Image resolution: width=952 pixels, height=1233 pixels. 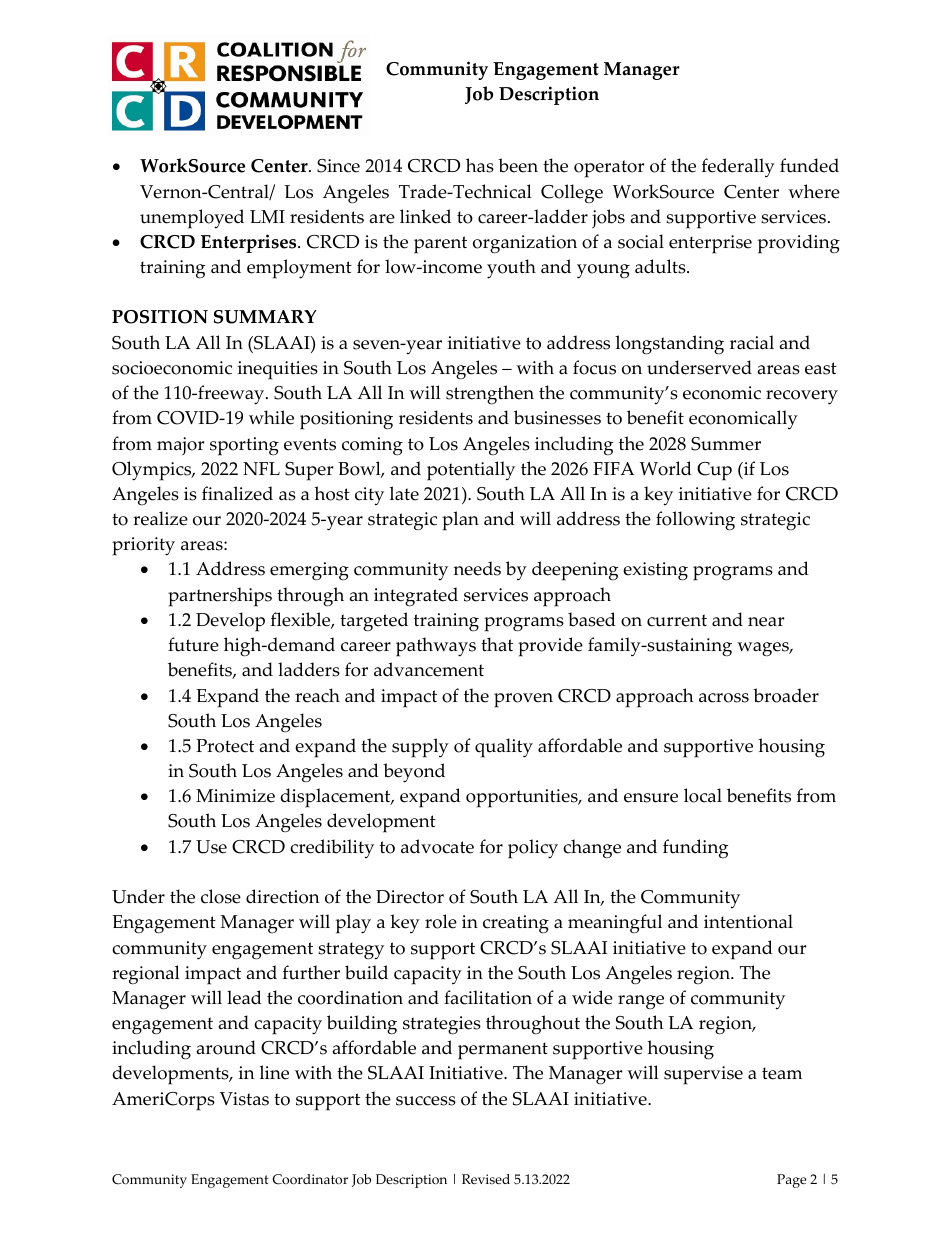 I want to click on unemployed, so click(x=192, y=219).
